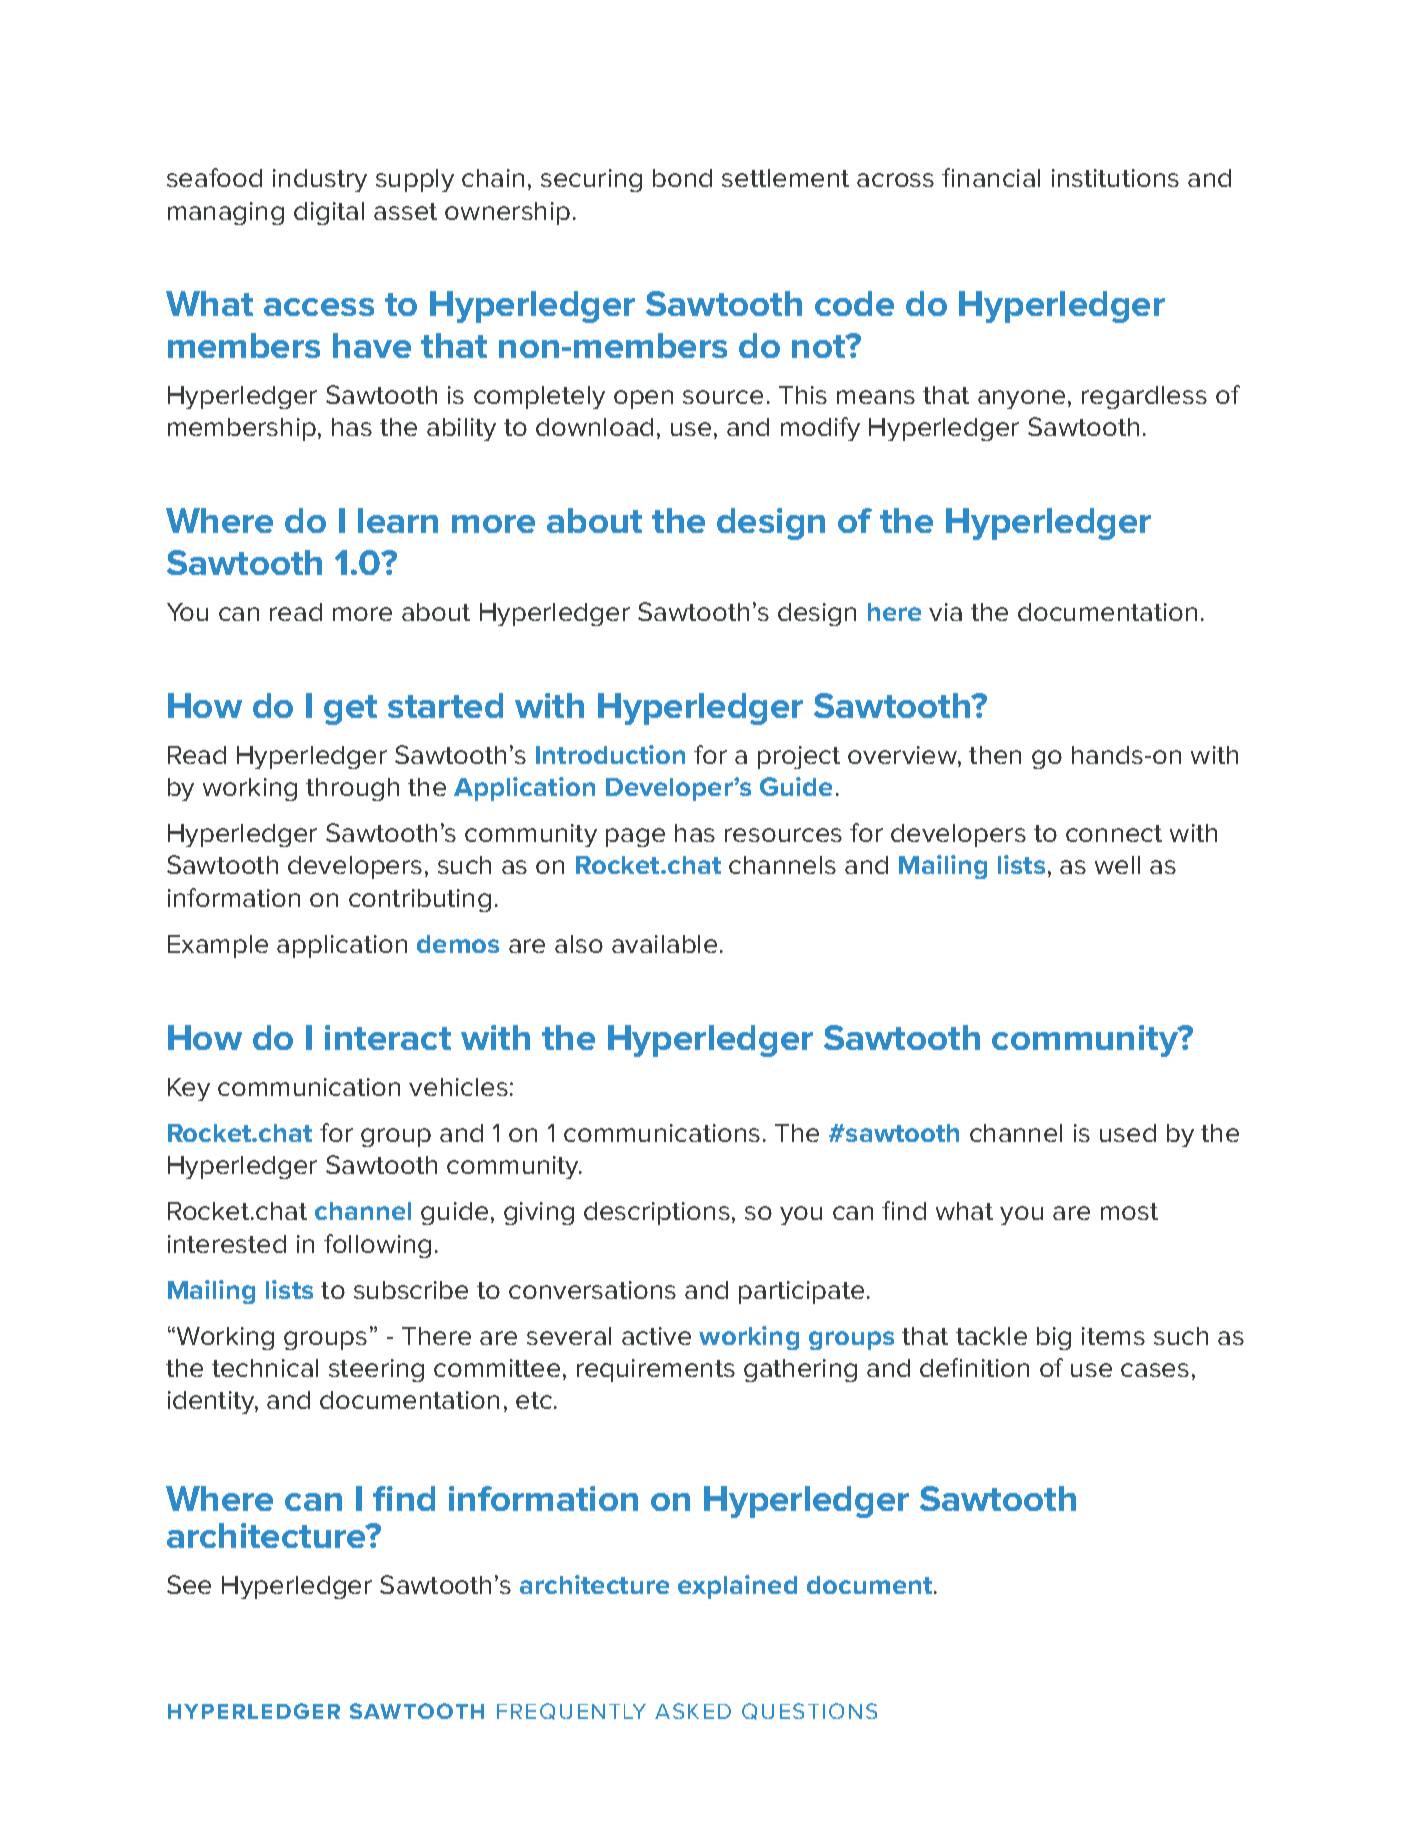  What do you see at coordinates (189, 1584) in the document?
I see `See` at bounding box center [189, 1584].
